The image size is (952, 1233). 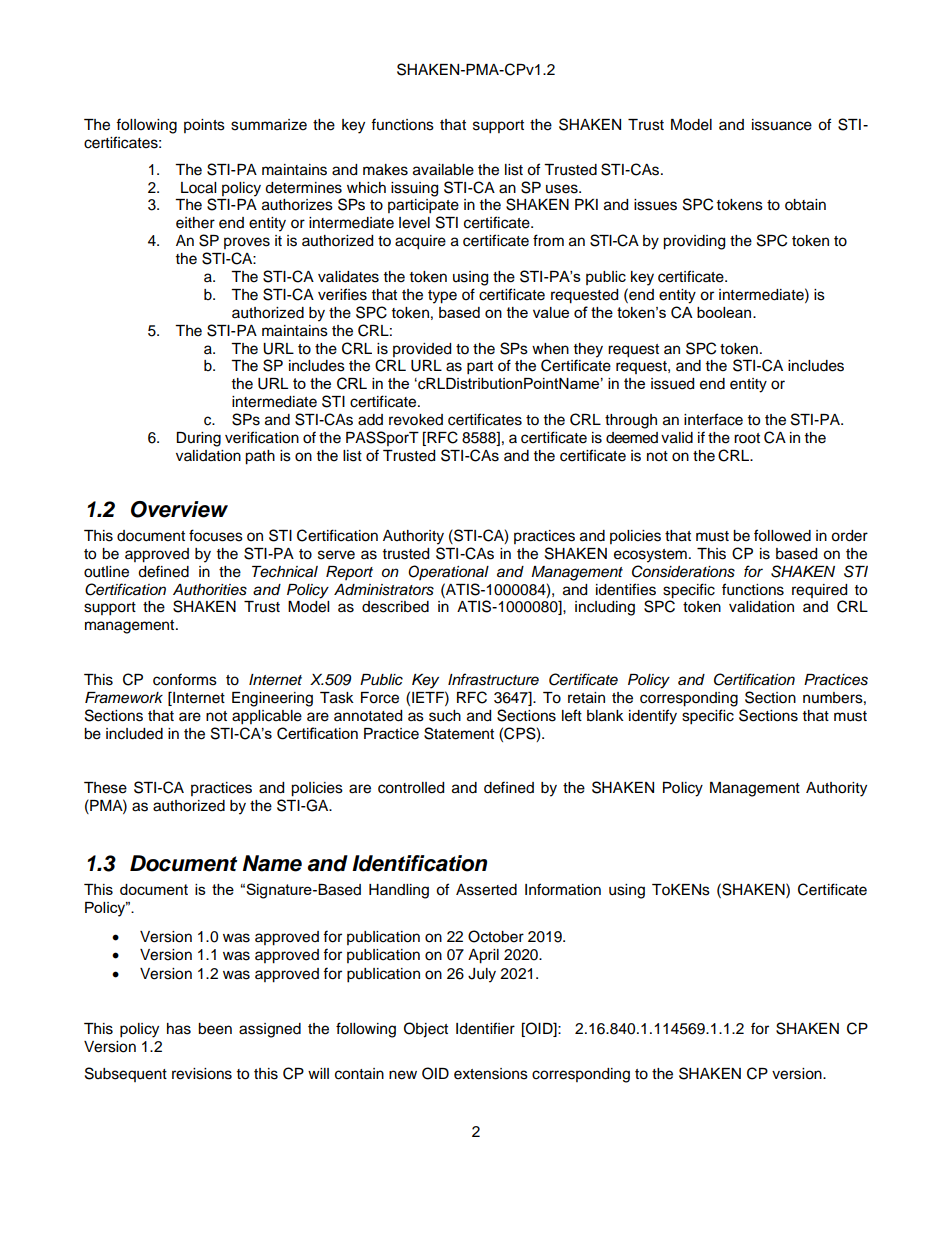 What do you see at coordinates (179, 1029) in the screenshot?
I see `has` at bounding box center [179, 1029].
